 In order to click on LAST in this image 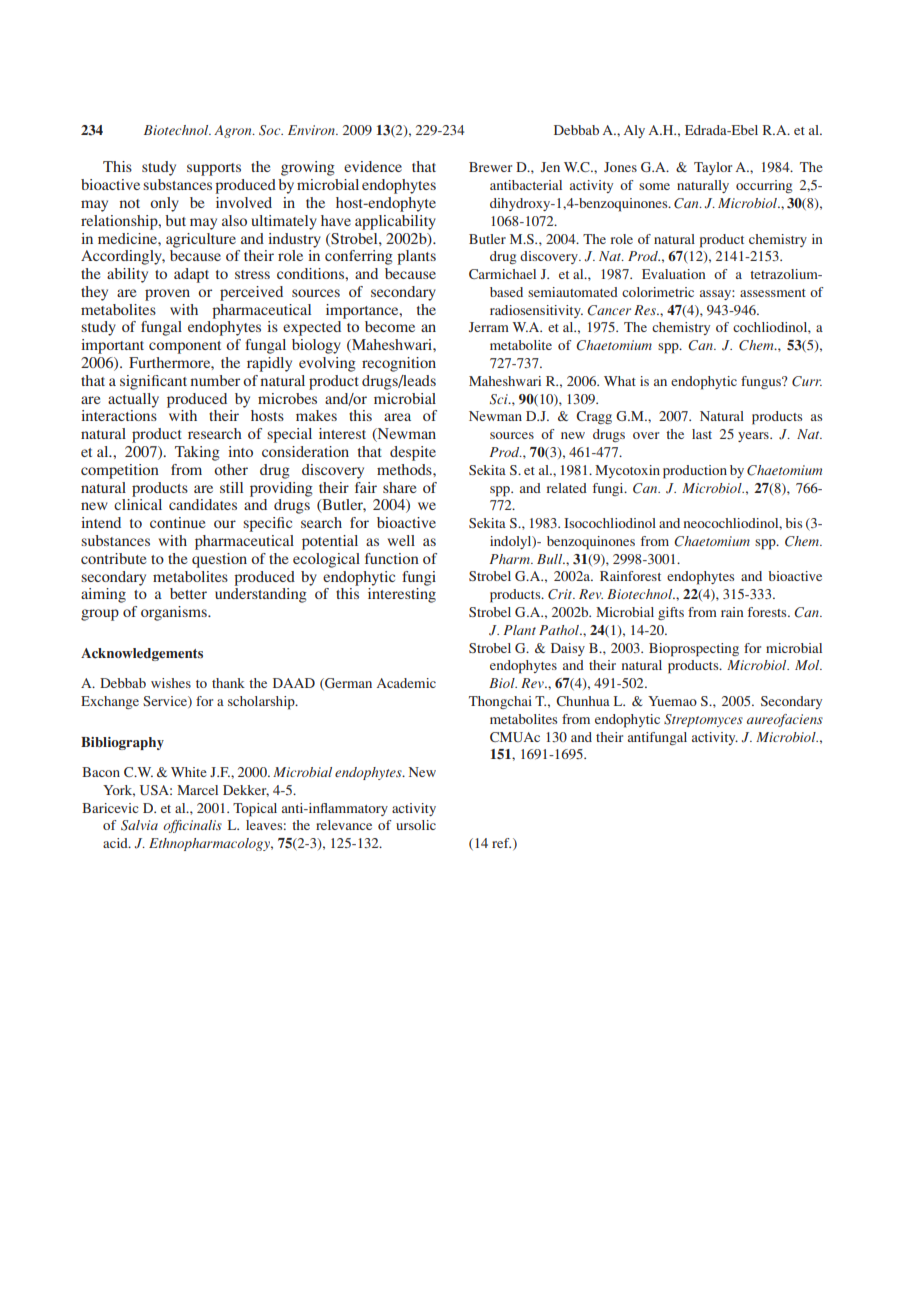, I will do `click(702, 434)`.
